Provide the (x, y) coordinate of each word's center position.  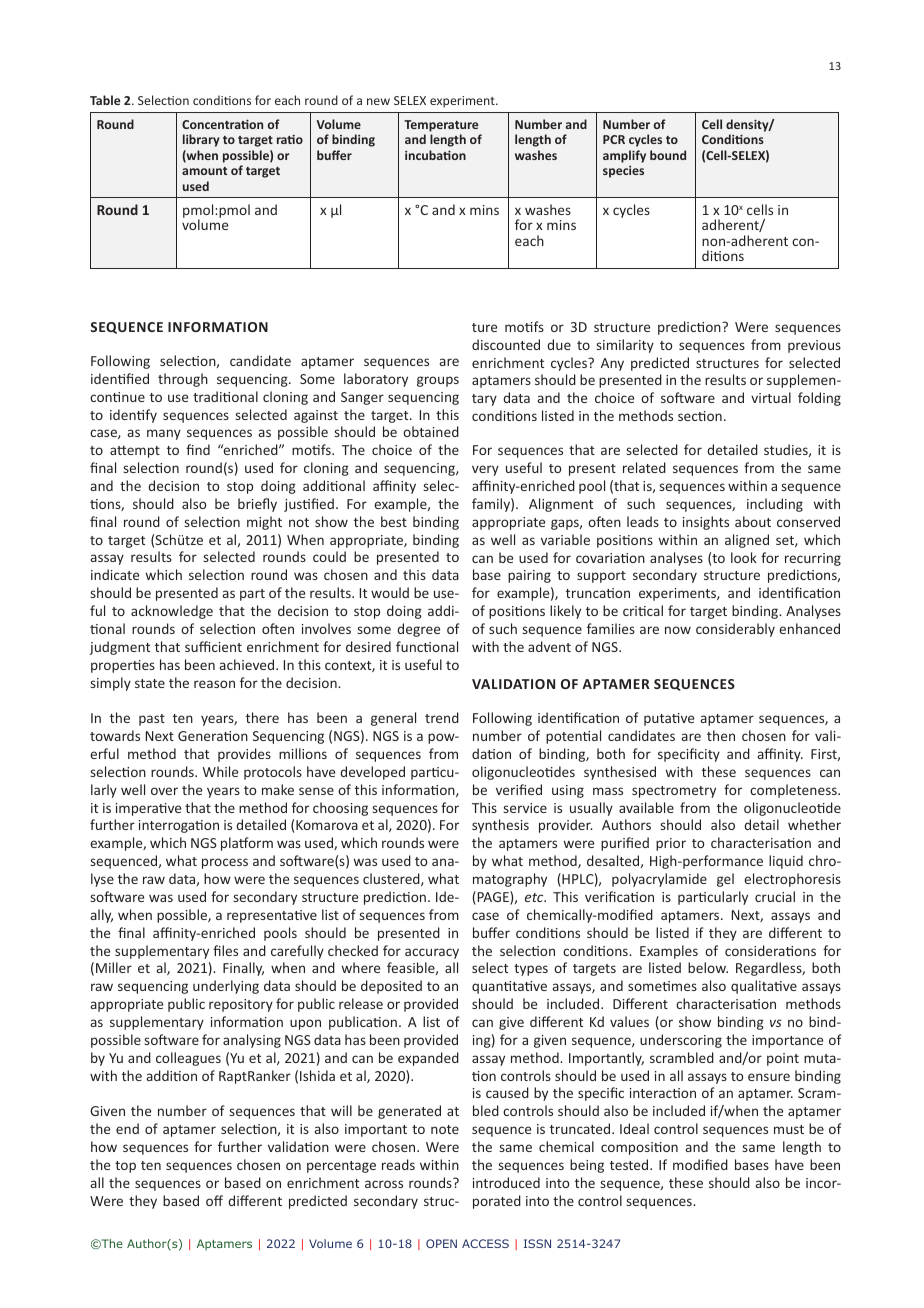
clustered (392, 879)
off (214, 1200)
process (225, 863)
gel (725, 880)
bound (668, 155)
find (198, 449)
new (378, 101)
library (201, 140)
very (485, 470)
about (753, 521)
